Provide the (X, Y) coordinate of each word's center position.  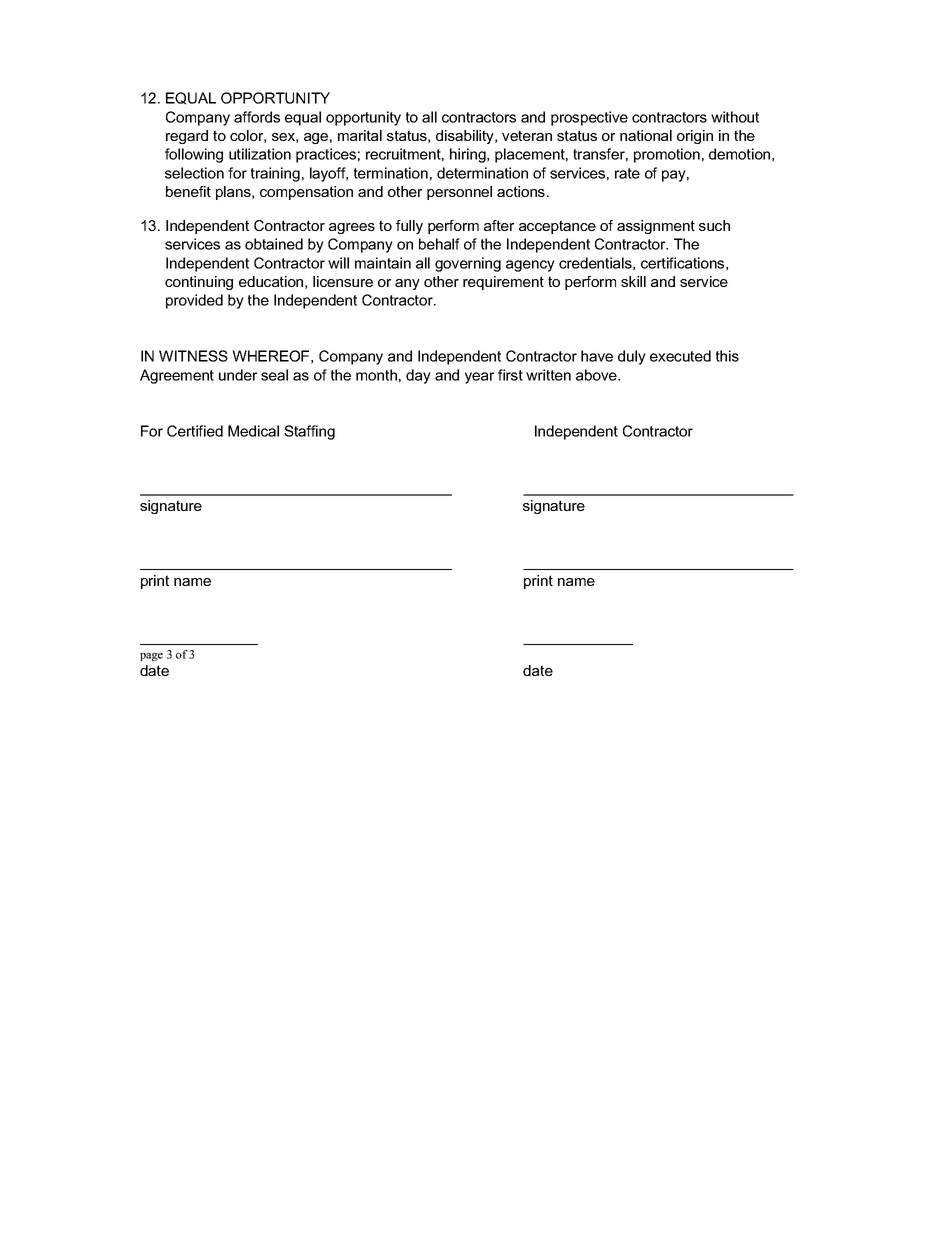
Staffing (309, 432)
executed (680, 356)
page (151, 657)
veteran (527, 135)
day (418, 376)
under (238, 375)
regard (187, 137)
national (646, 135)
